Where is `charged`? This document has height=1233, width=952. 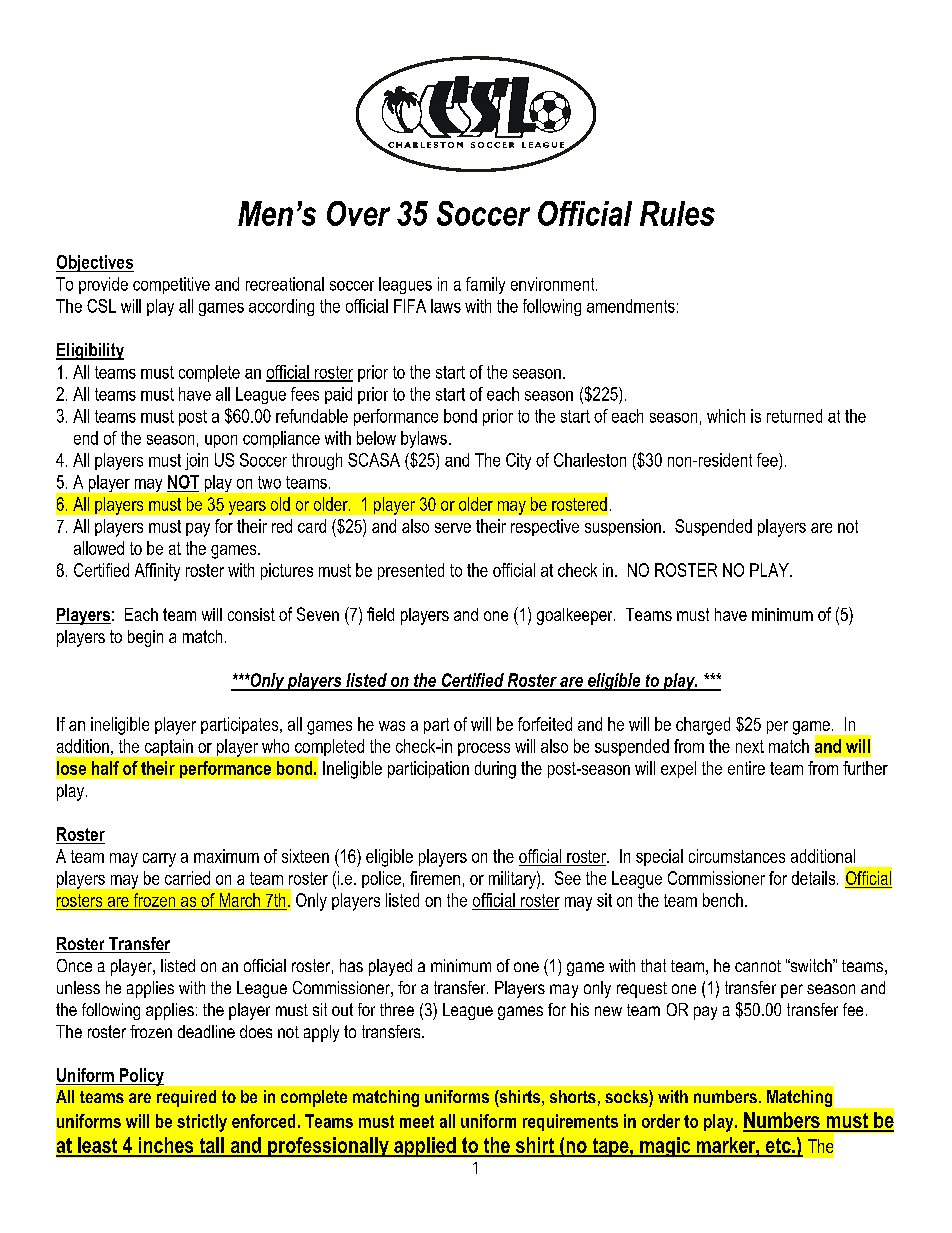
charged is located at coordinates (703, 726).
